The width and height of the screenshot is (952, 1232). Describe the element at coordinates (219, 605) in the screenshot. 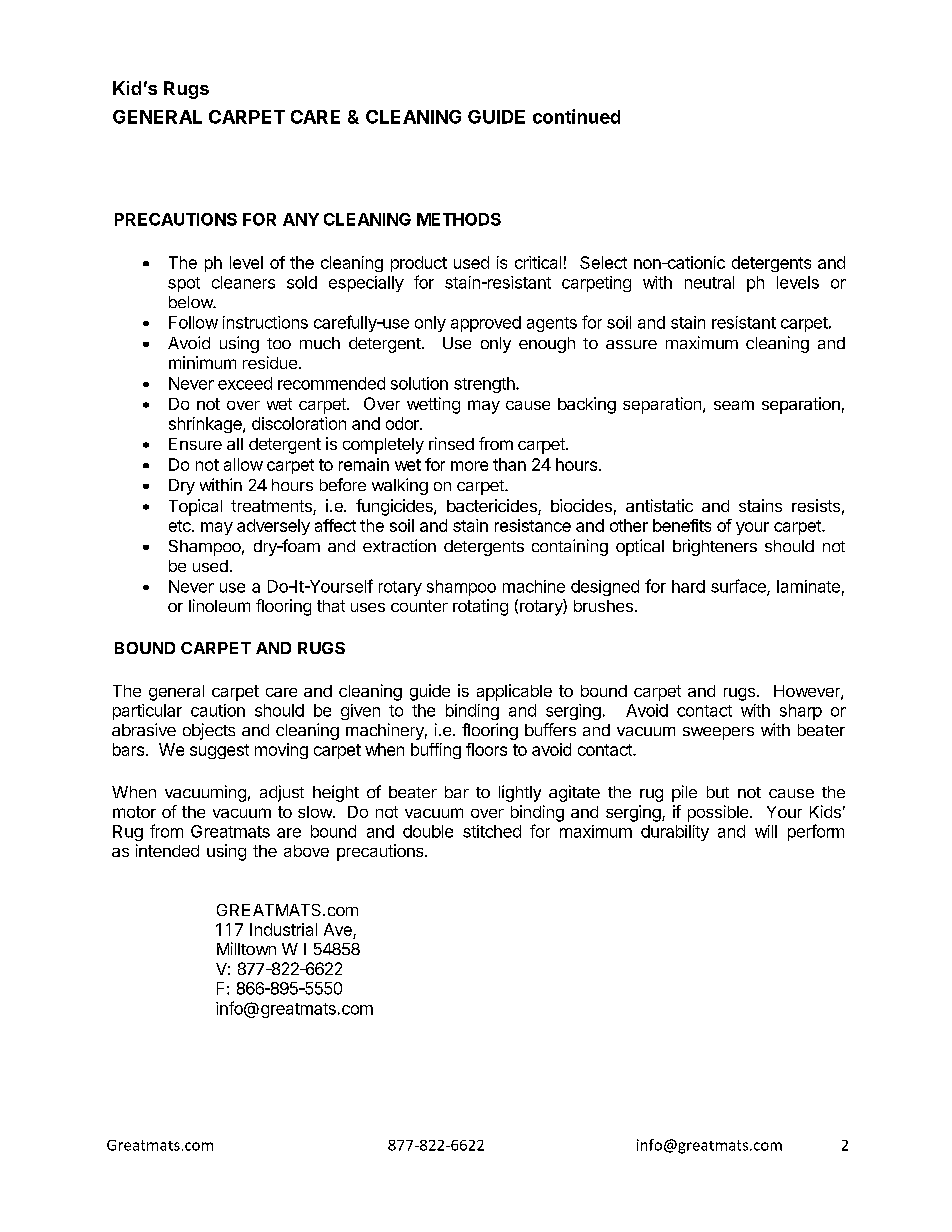

I see `linoleum` at that location.
